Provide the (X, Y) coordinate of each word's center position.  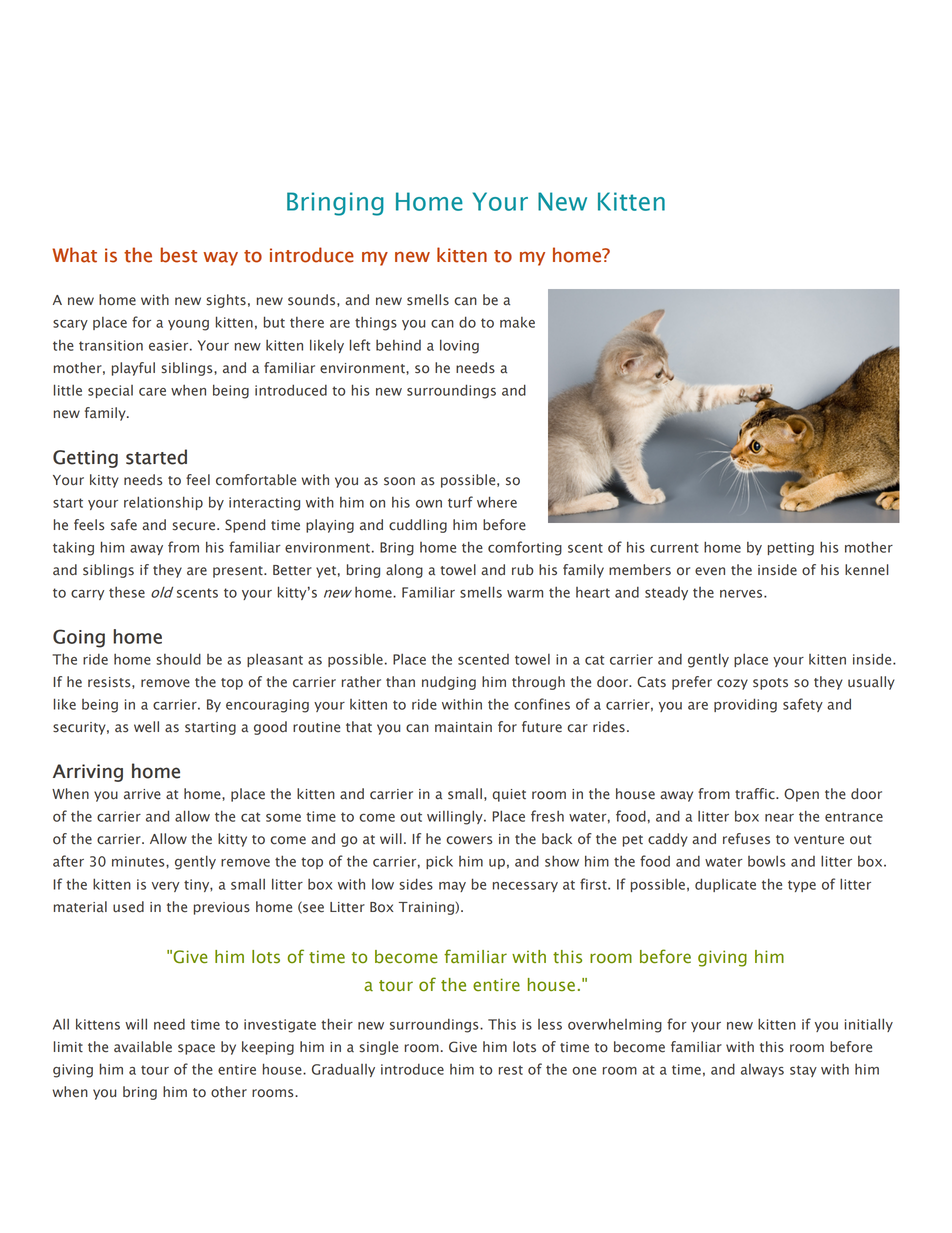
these (127, 592)
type (802, 886)
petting (791, 549)
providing (745, 705)
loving (459, 346)
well (146, 727)
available (143, 1047)
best (178, 255)
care (152, 392)
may (452, 887)
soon (399, 481)
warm (525, 594)
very (165, 887)
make (517, 322)
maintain (463, 727)
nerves (742, 594)
